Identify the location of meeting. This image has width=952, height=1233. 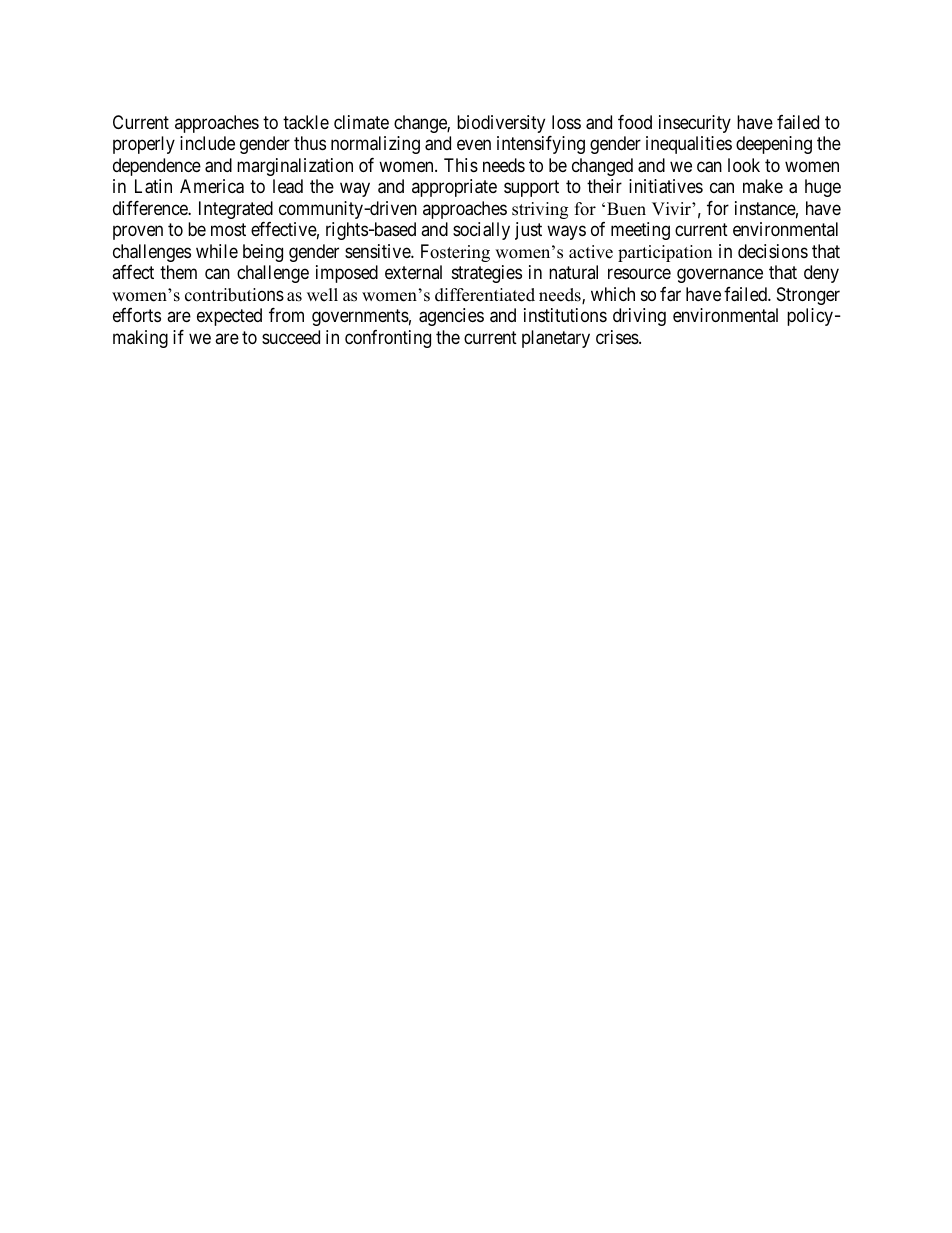
(640, 231).
